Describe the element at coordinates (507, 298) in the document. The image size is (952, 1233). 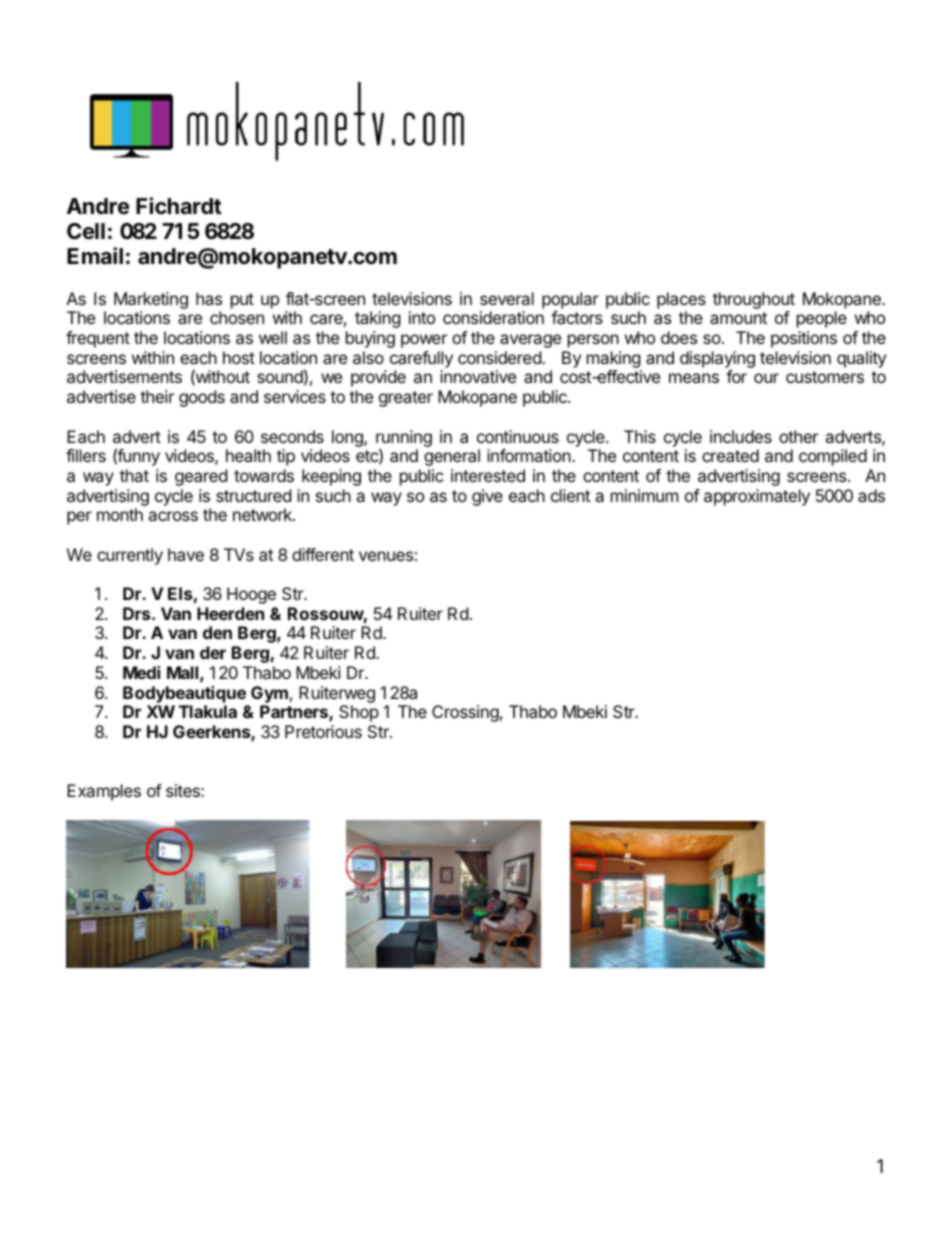
I see `several` at that location.
